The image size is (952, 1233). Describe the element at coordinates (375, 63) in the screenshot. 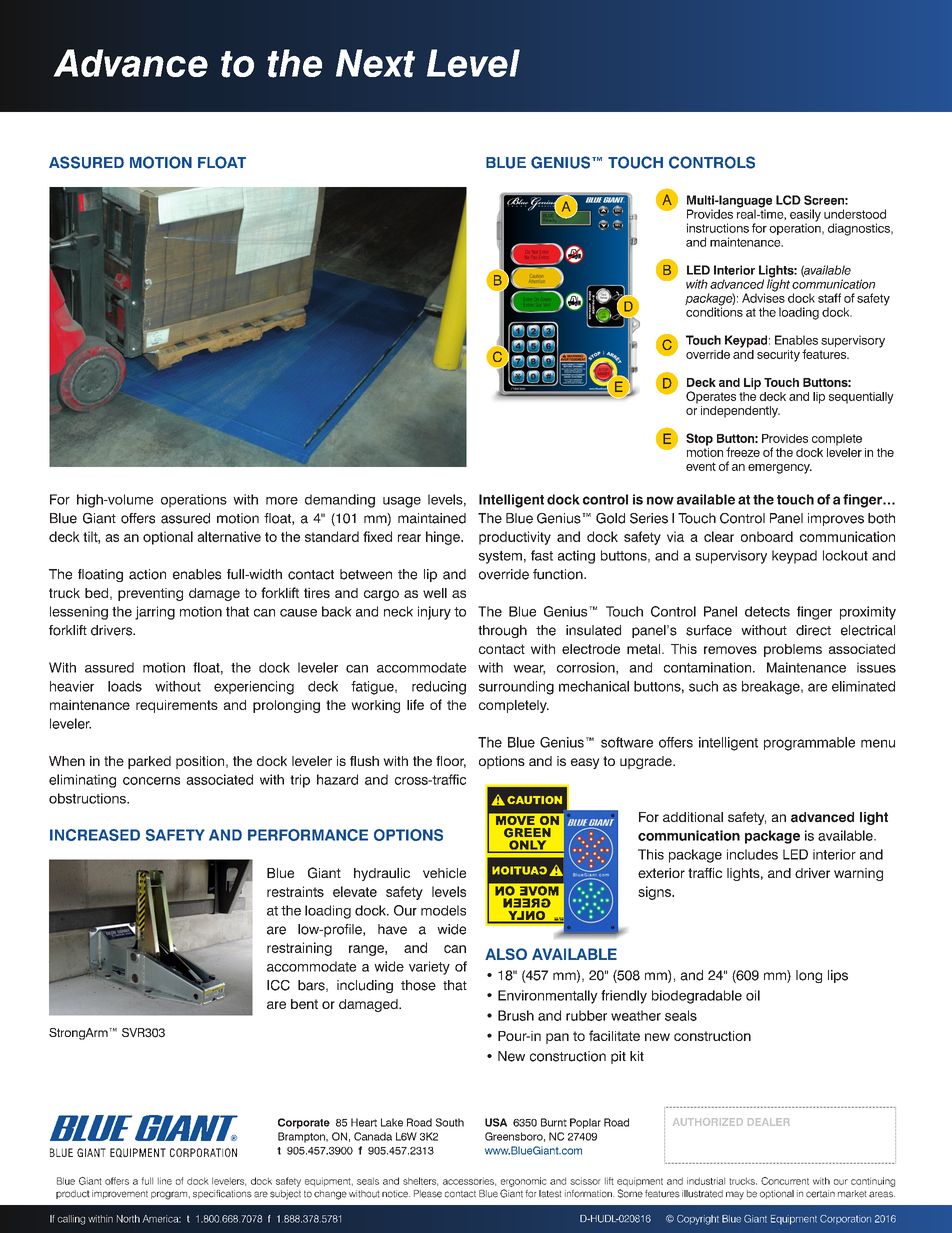

I see `Next` at that location.
